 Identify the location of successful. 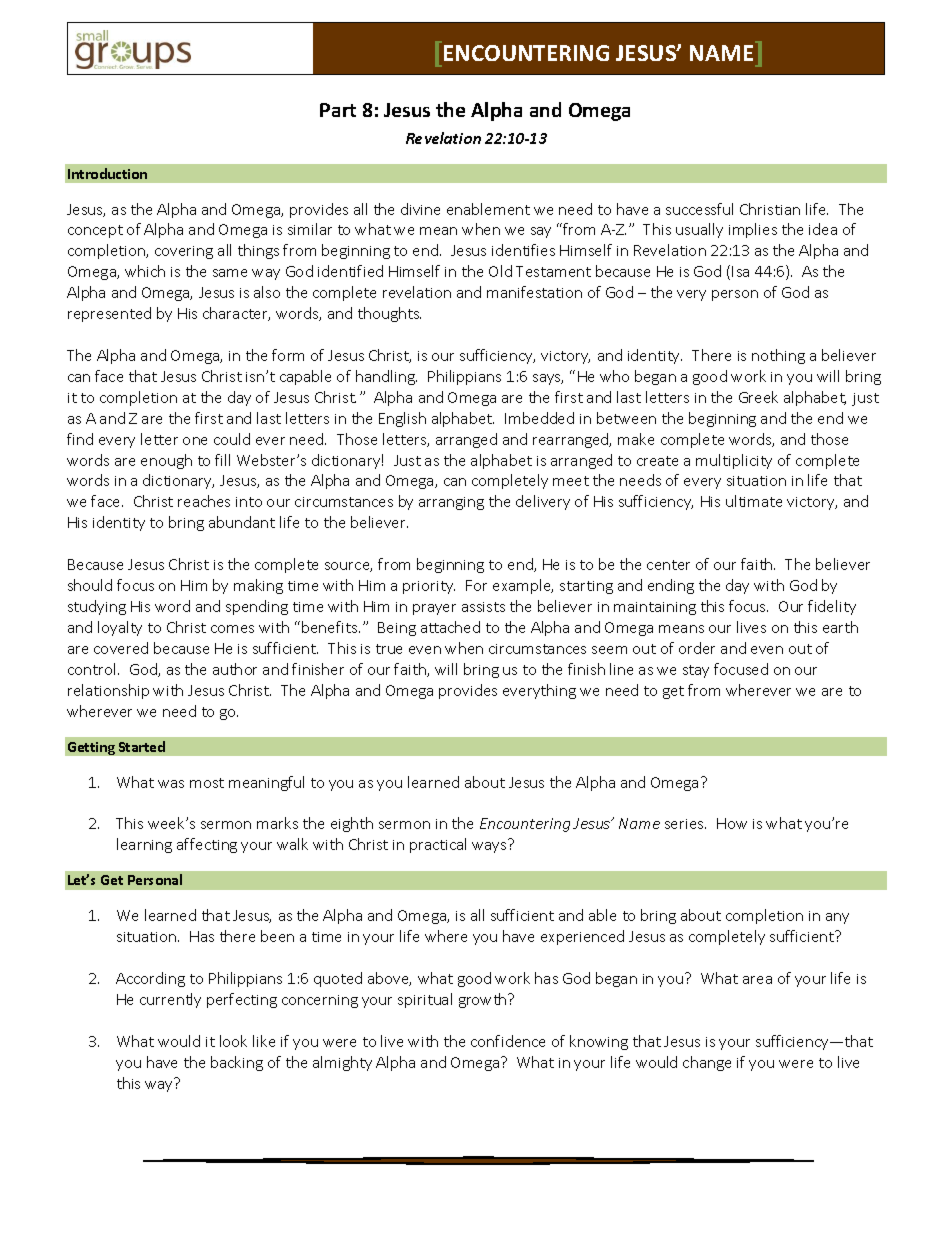
(699, 209).
